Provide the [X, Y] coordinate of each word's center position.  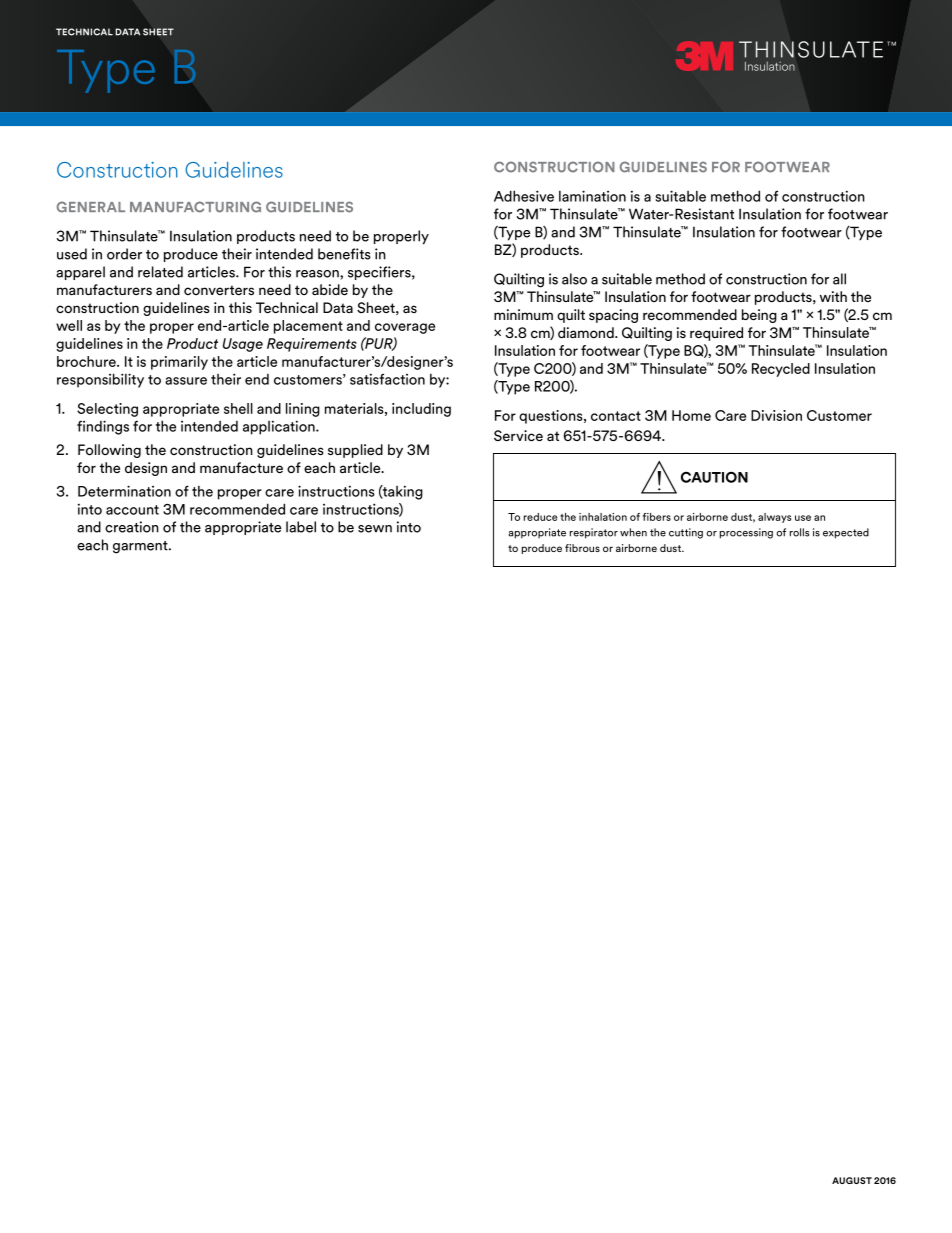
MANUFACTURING [195, 207]
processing [746, 533]
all [839, 279]
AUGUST [852, 1180]
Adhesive [524, 196]
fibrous [582, 548]
